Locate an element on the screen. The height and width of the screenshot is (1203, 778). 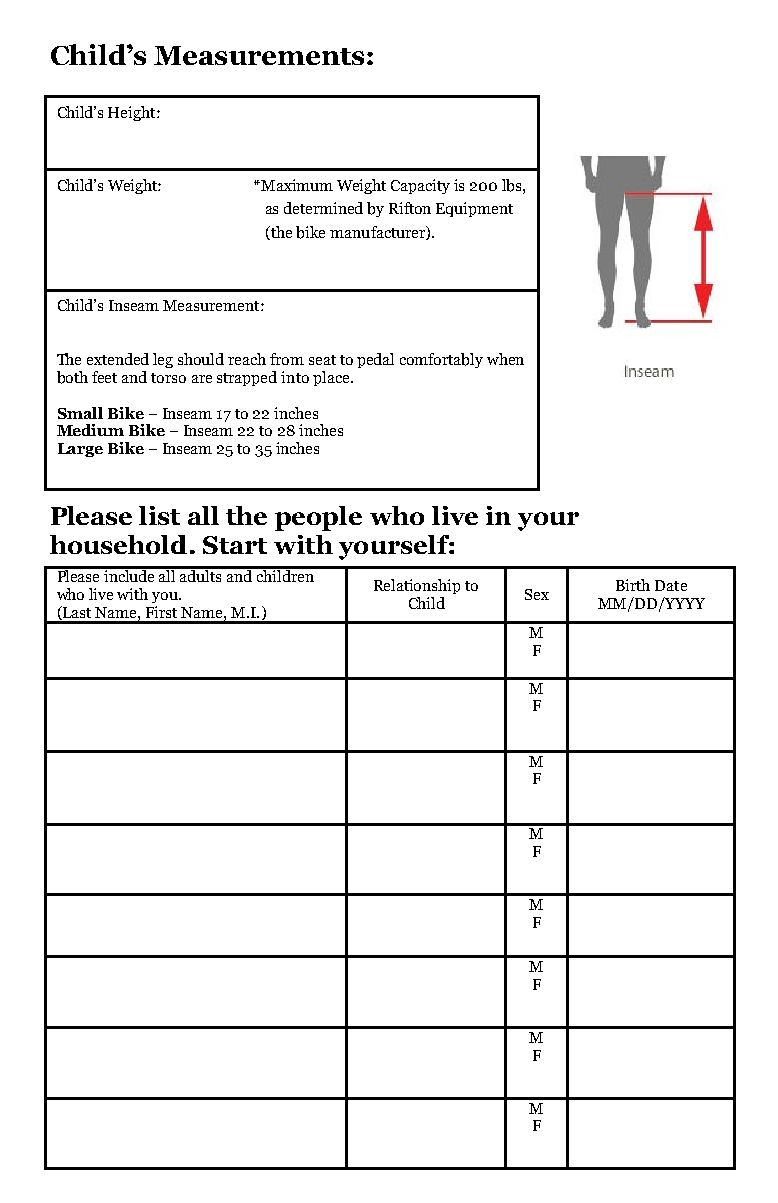
Capacity is located at coordinates (420, 186).
